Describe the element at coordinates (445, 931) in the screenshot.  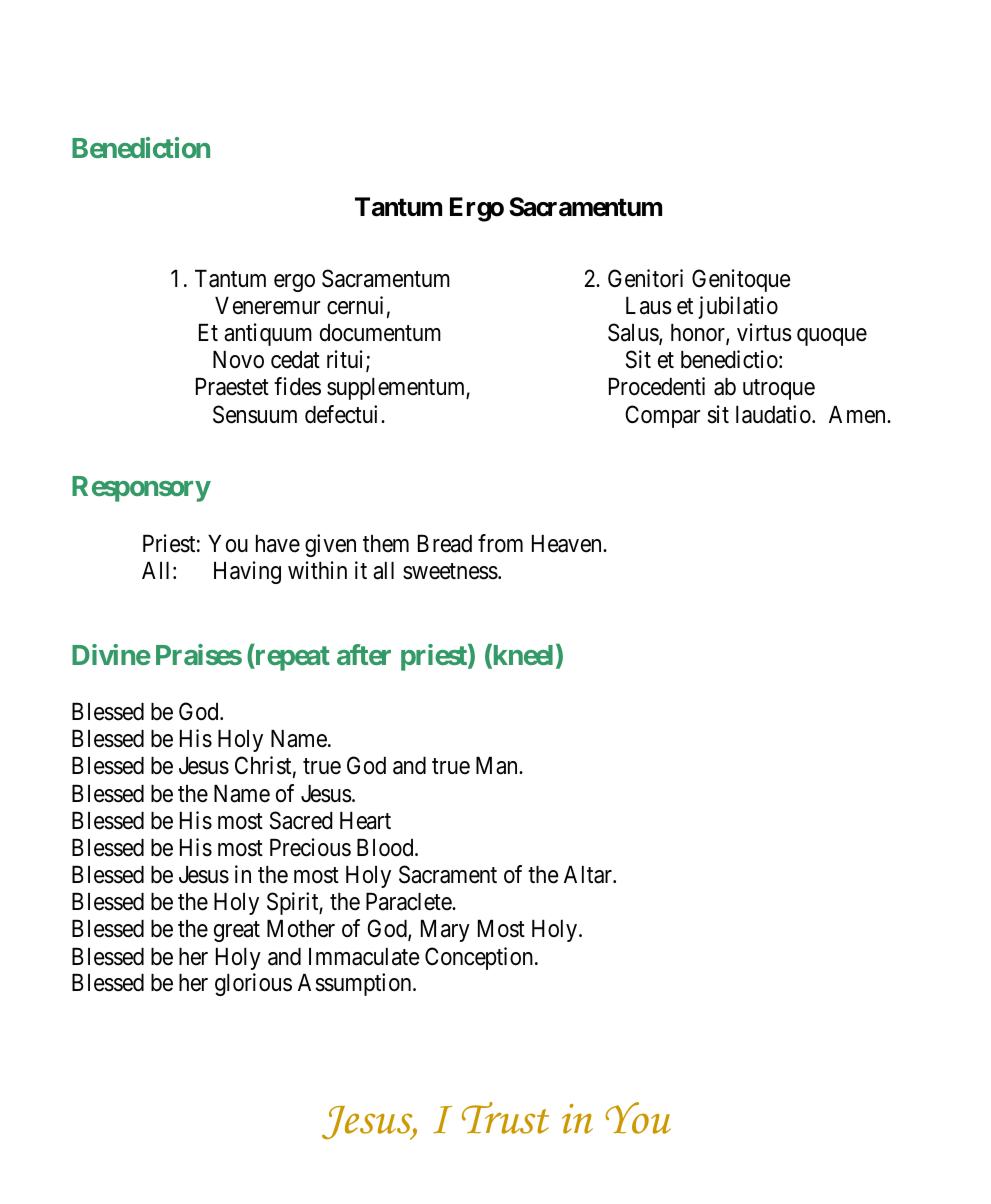
I see `Mary` at that location.
